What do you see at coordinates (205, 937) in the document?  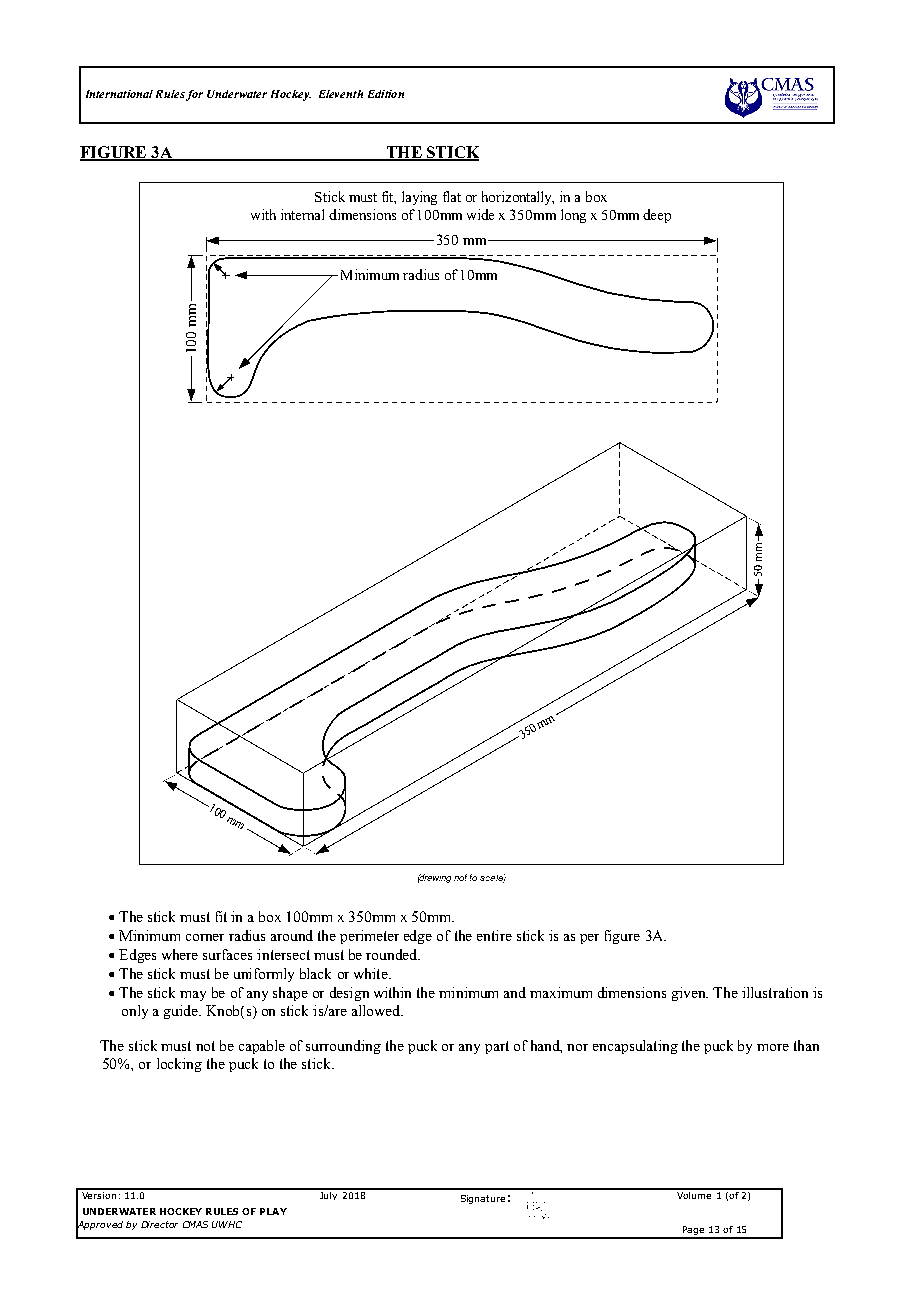 I see `corner` at bounding box center [205, 937].
